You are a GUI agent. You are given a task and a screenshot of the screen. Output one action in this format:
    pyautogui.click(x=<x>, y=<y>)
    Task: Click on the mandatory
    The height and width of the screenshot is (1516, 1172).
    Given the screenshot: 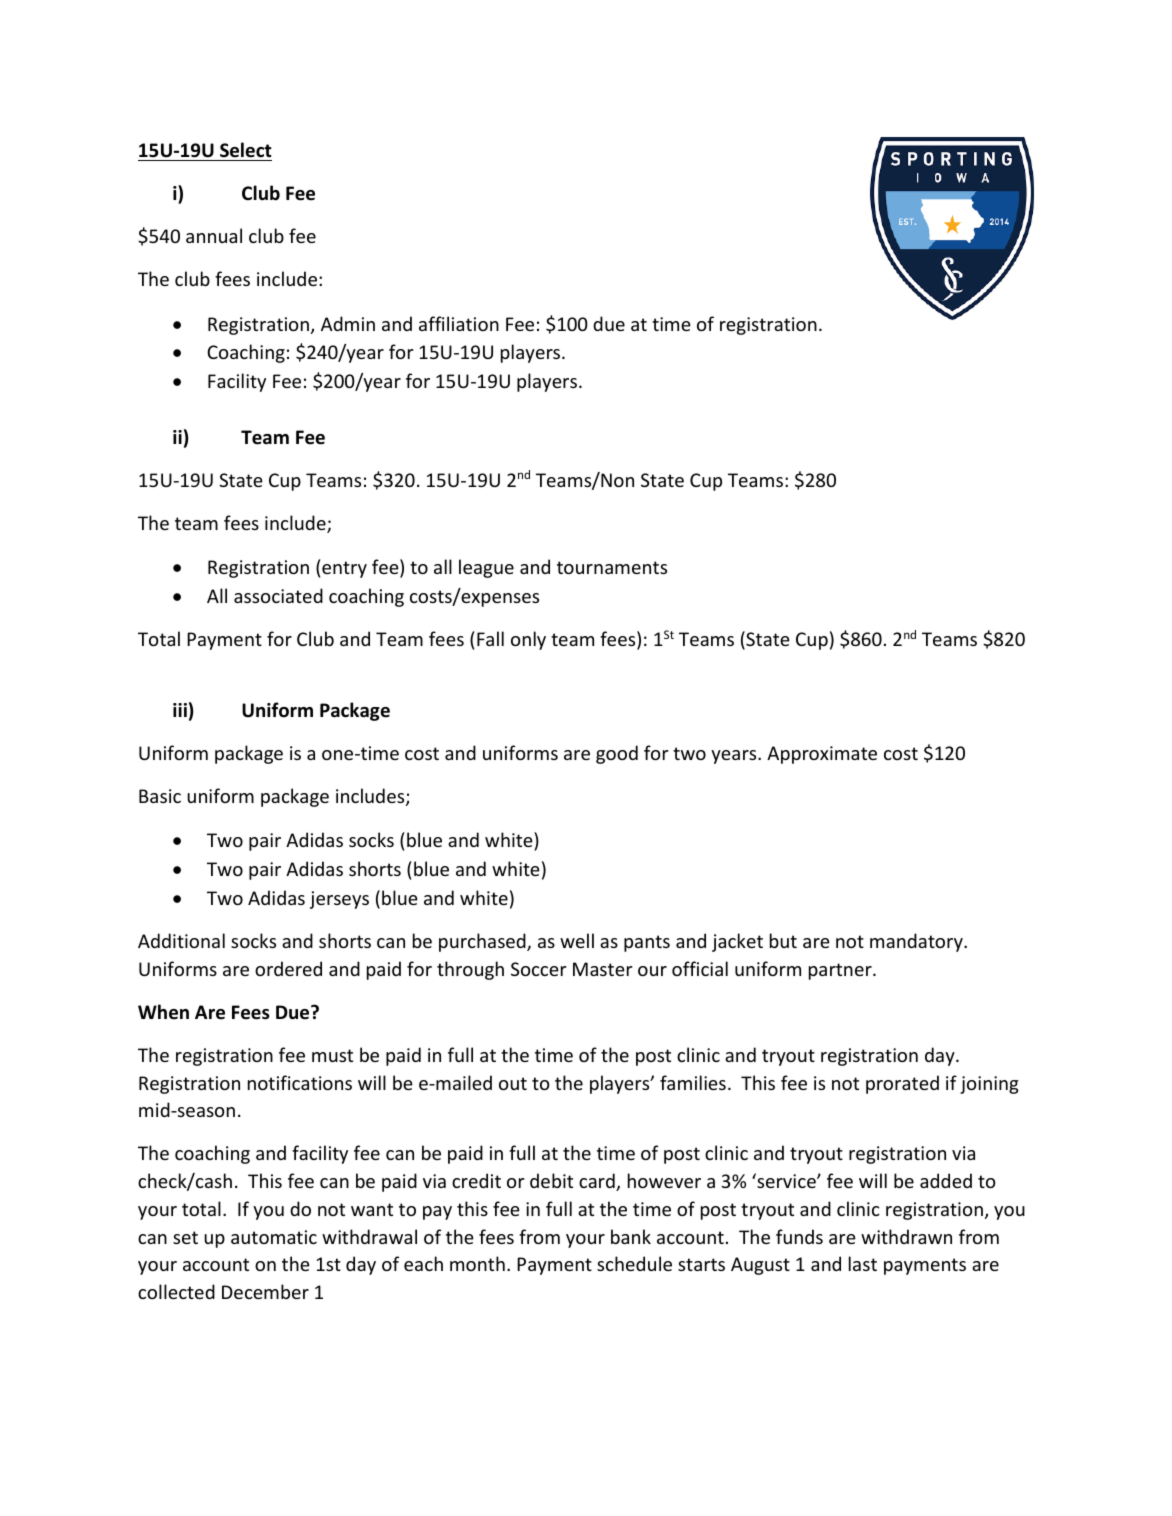 What is the action you would take?
    pyautogui.click(x=917, y=942)
